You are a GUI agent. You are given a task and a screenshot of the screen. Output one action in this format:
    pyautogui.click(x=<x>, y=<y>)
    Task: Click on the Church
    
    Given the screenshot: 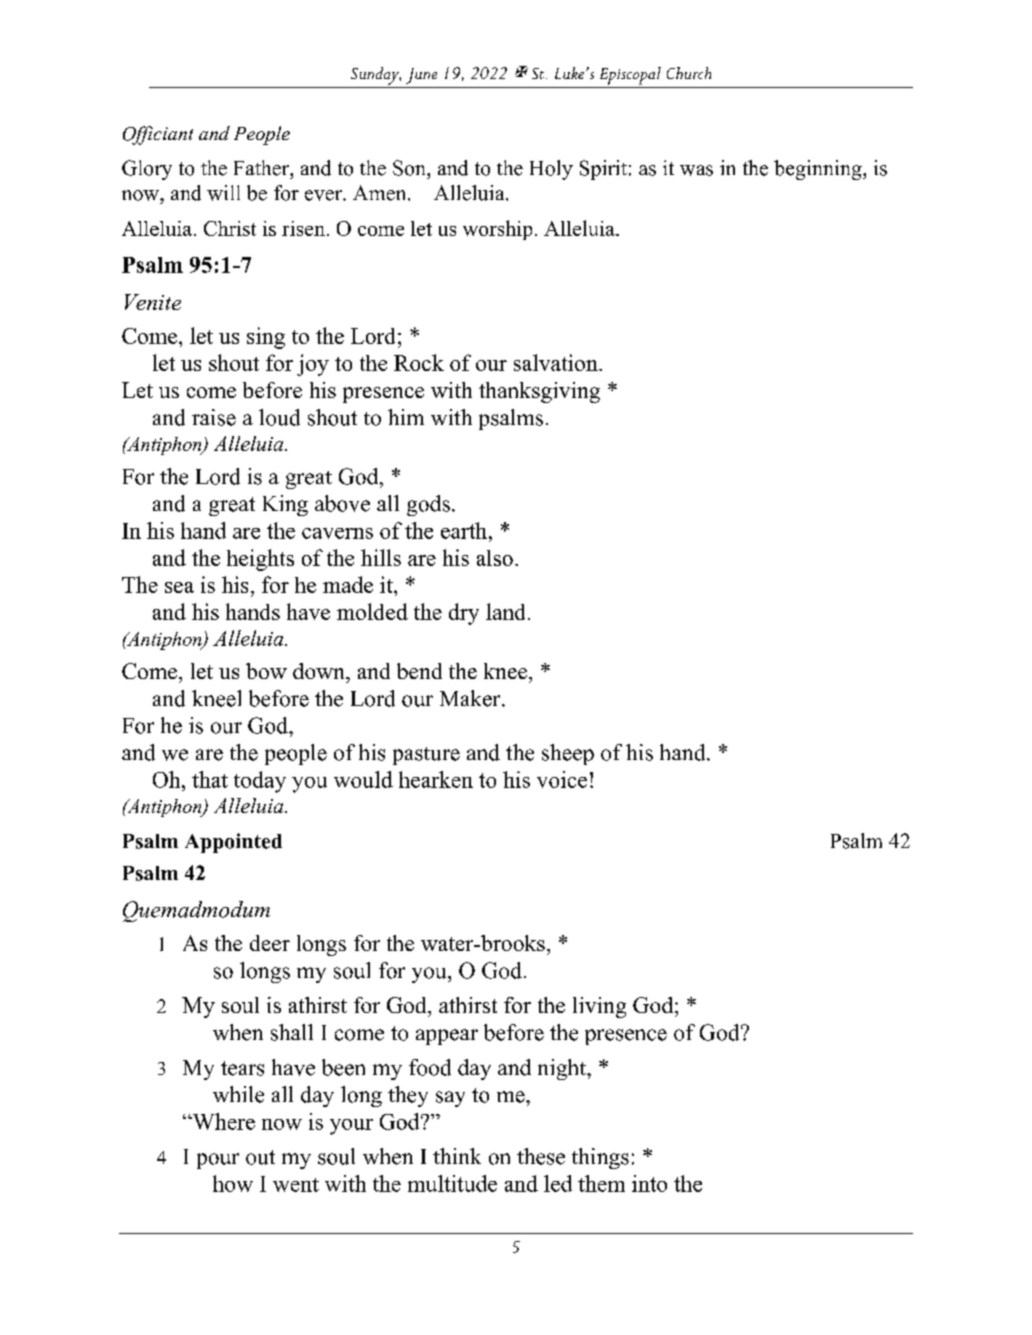 What is the action you would take?
    pyautogui.click(x=689, y=73)
